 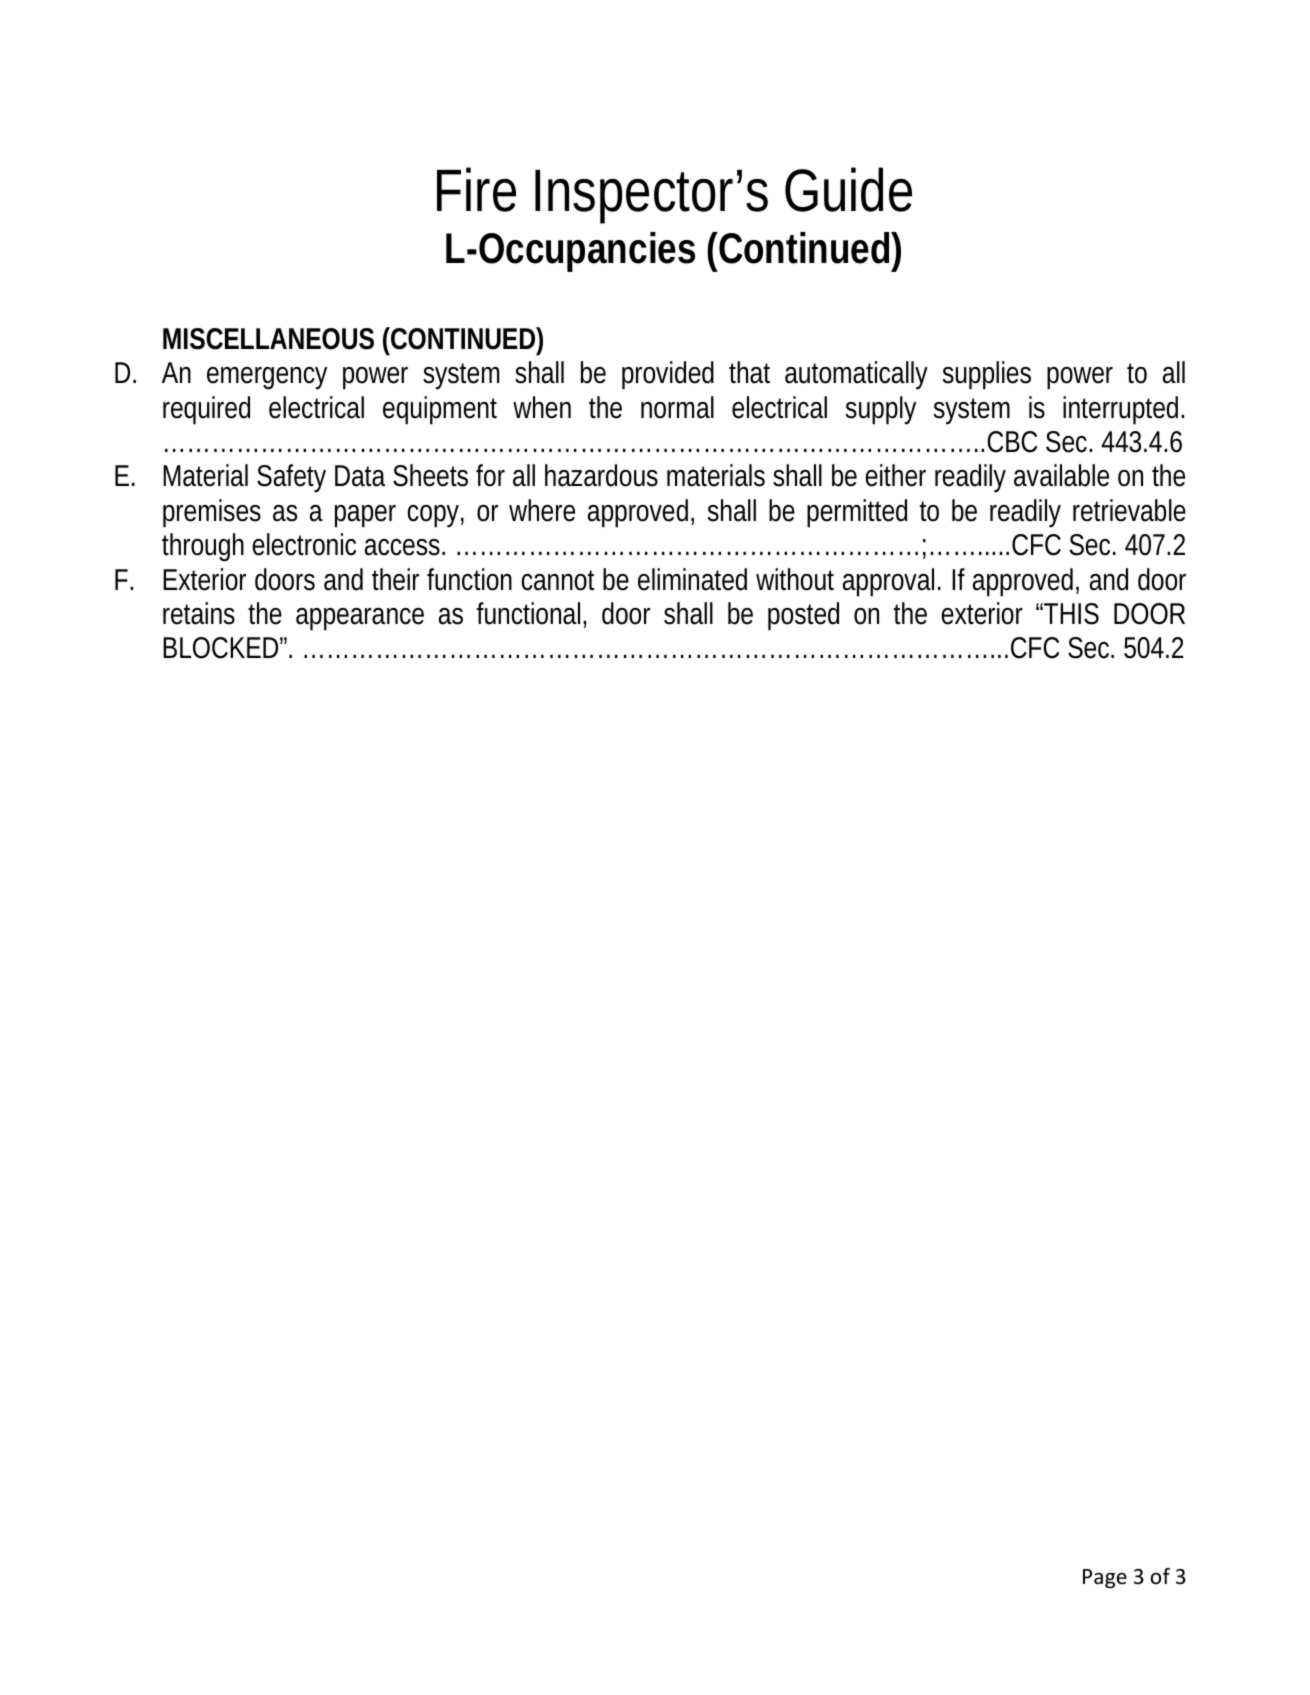 I want to click on MISCELLANEOUS, so click(x=268, y=339).
